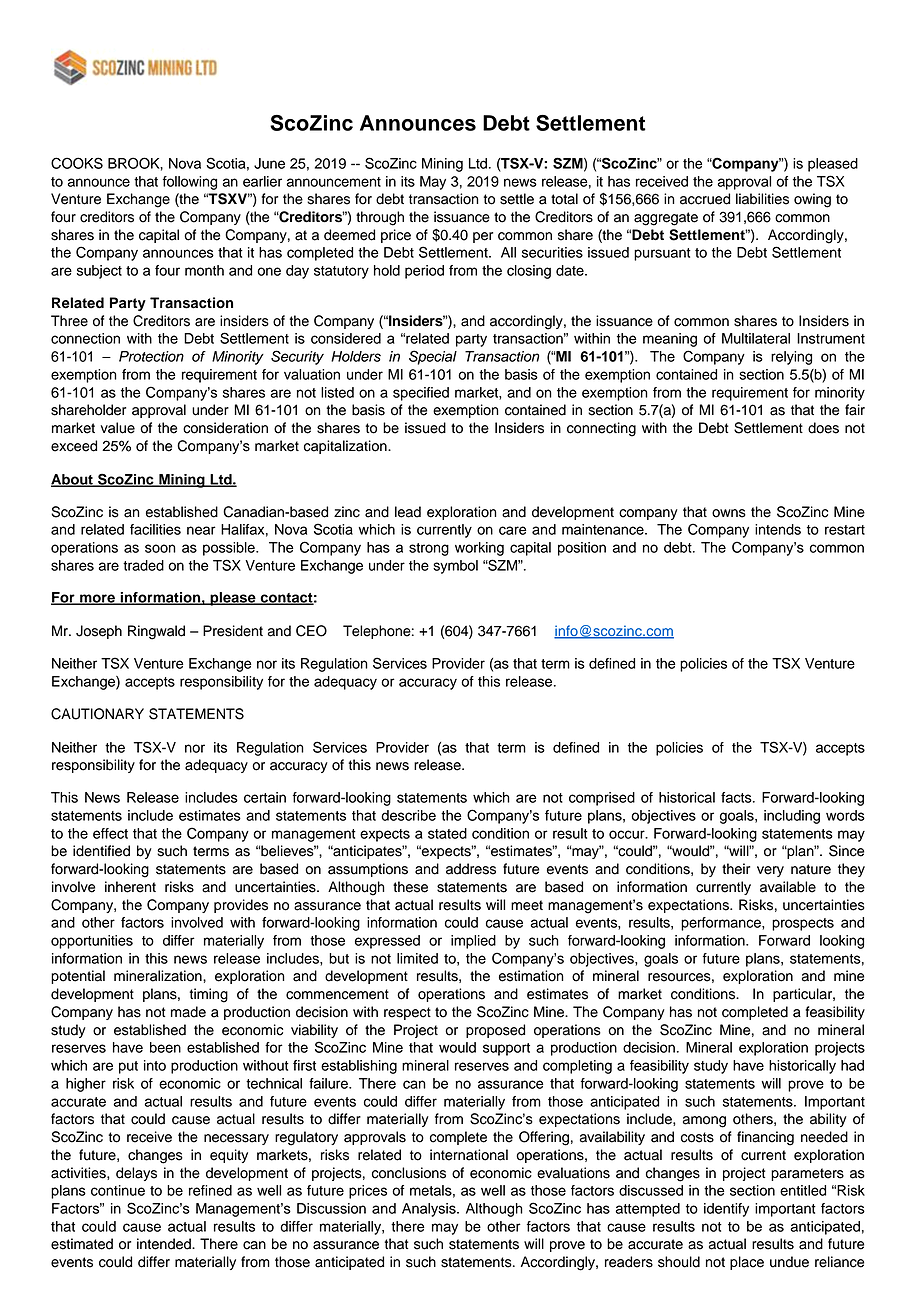 The height and width of the page is (1308, 924). Describe the element at coordinates (380, 218) in the page. I see `through` at that location.
